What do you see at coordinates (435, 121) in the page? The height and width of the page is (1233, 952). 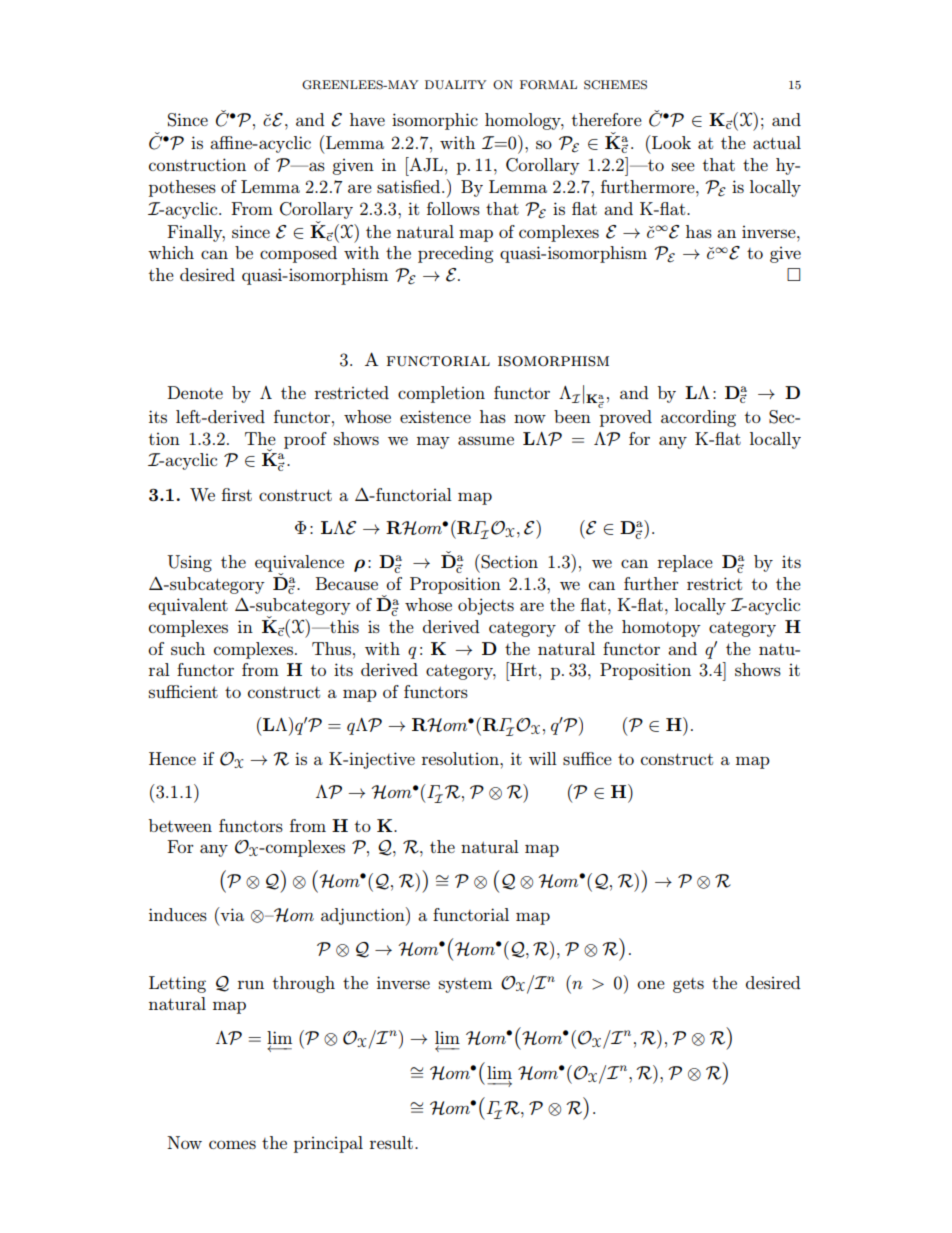 I see `isomorphic` at bounding box center [435, 121].
